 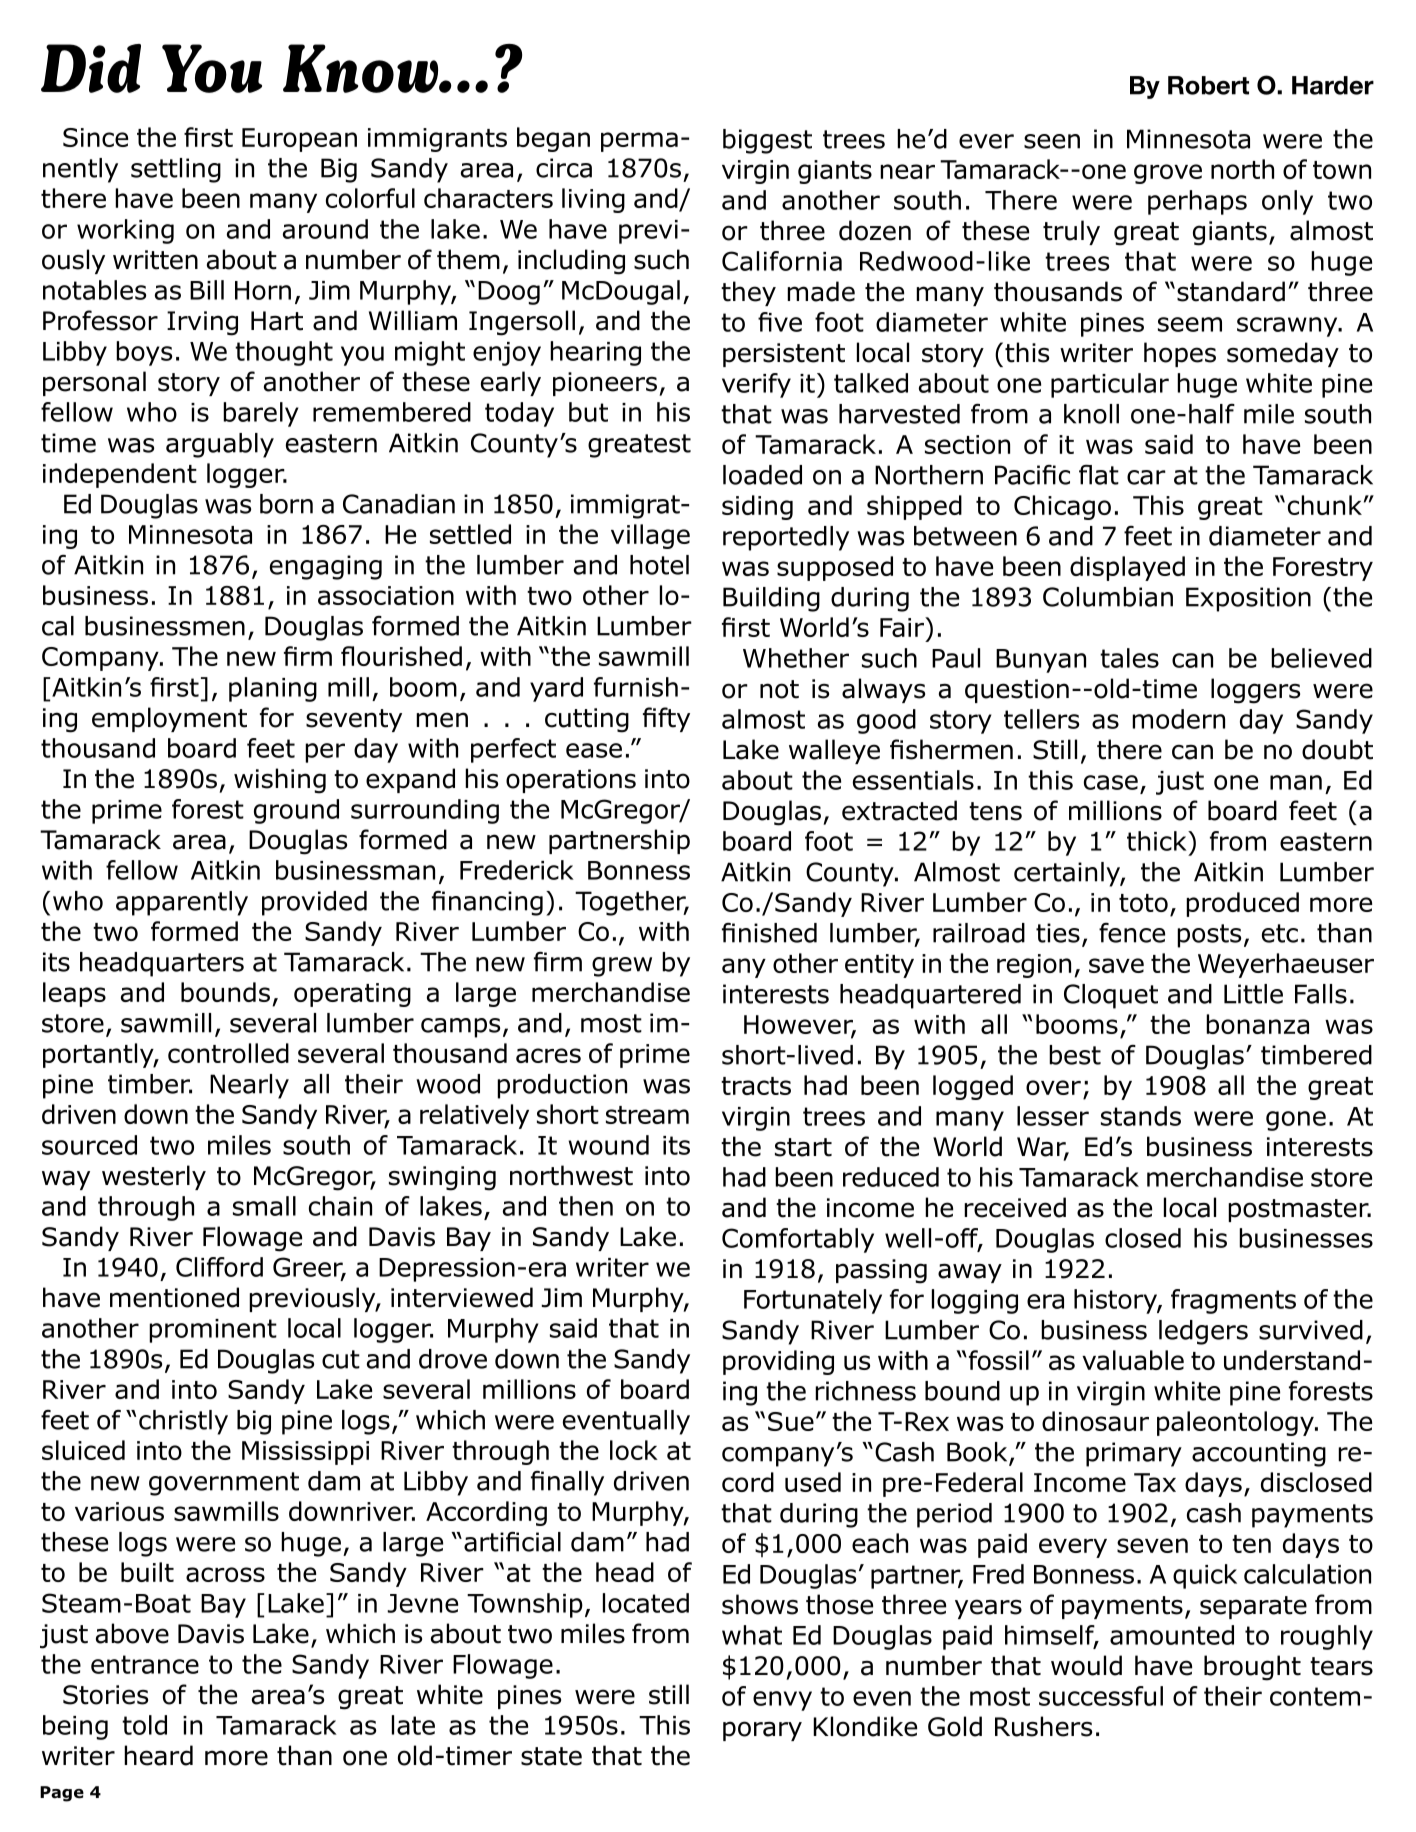 I want to click on car, so click(x=1146, y=477).
